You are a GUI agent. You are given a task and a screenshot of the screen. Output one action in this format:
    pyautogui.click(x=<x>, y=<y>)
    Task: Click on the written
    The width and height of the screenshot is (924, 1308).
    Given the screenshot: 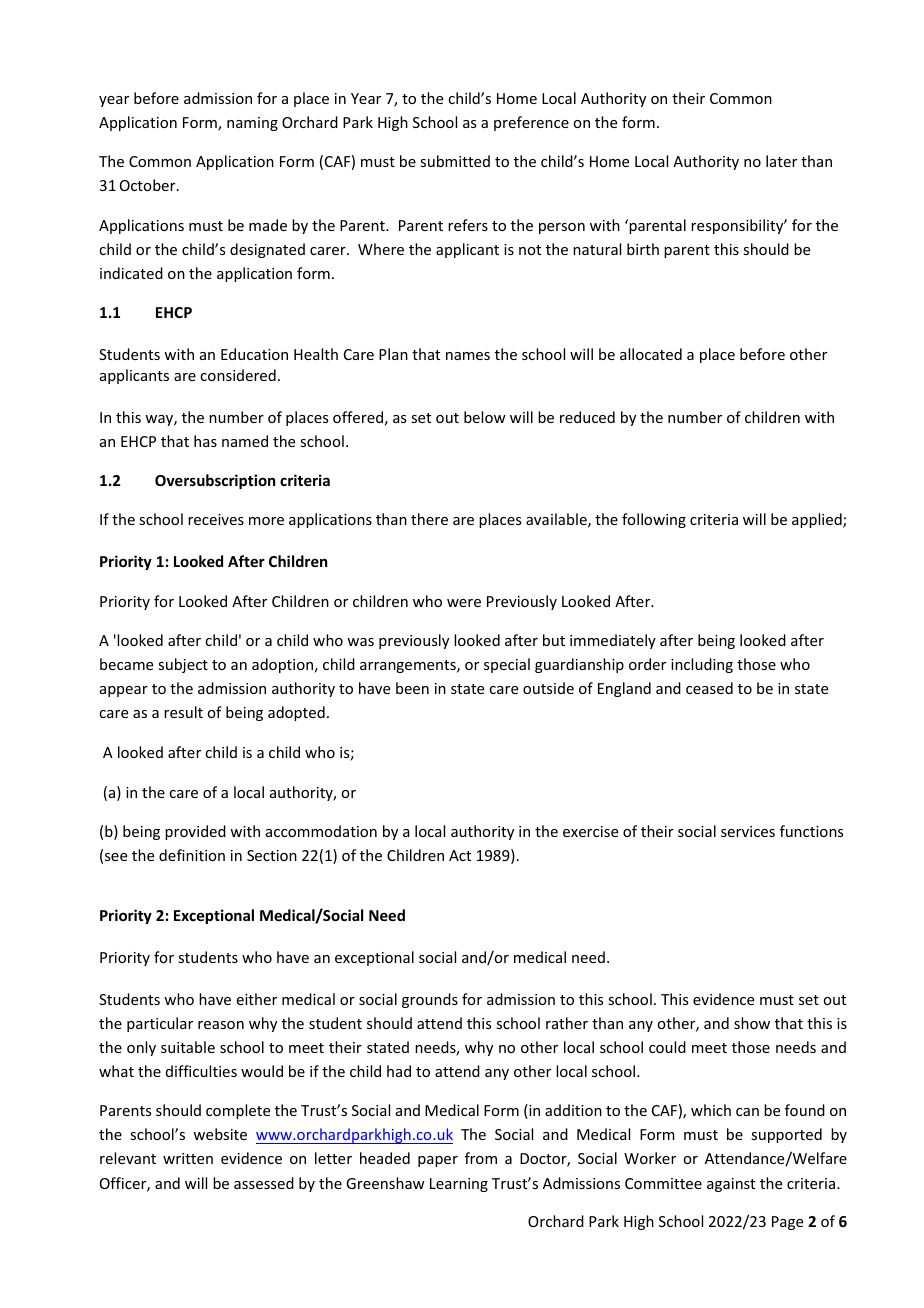 What is the action you would take?
    pyautogui.click(x=188, y=1158)
